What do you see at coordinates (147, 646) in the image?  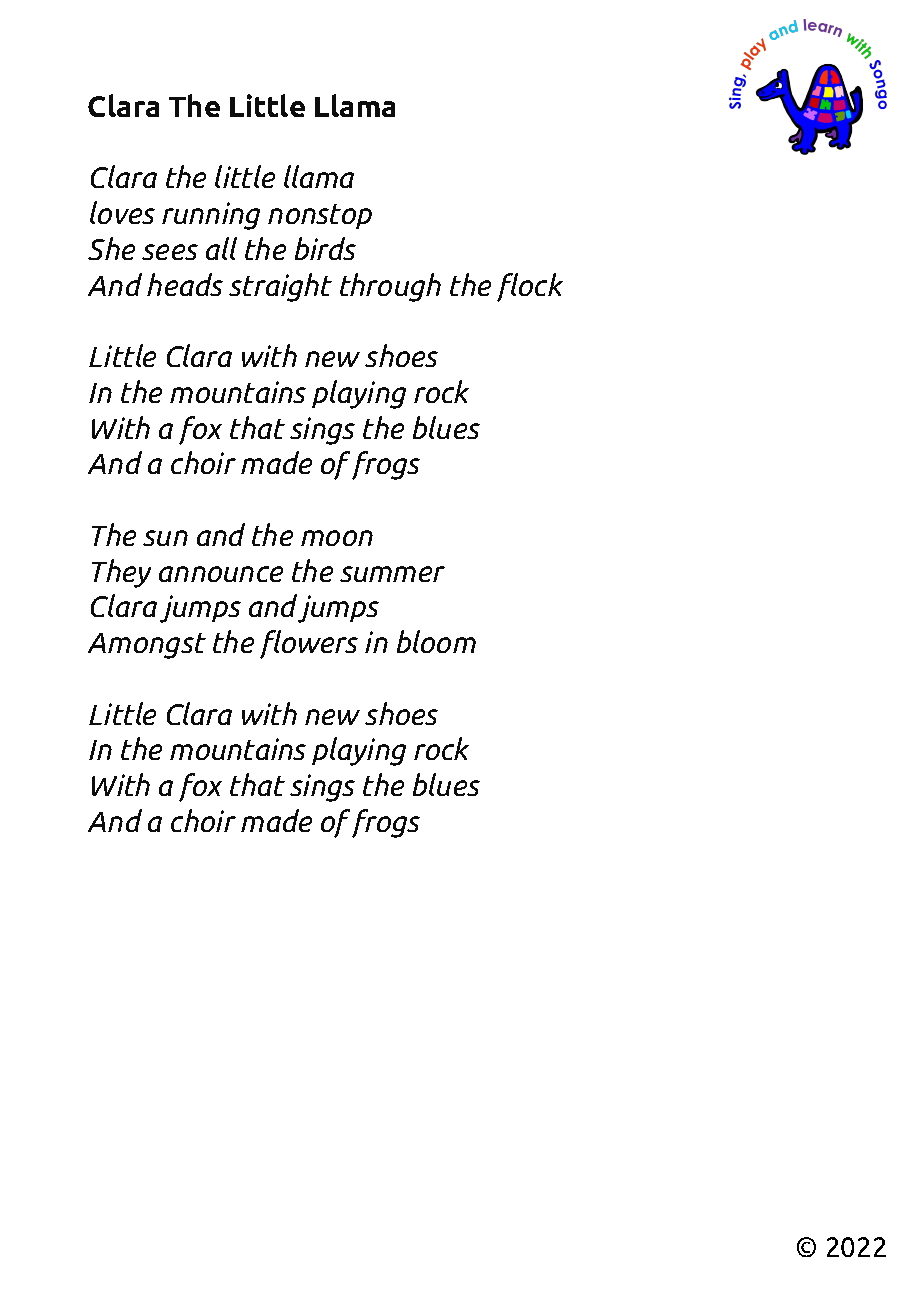 I see `Amongst` at bounding box center [147, 646].
